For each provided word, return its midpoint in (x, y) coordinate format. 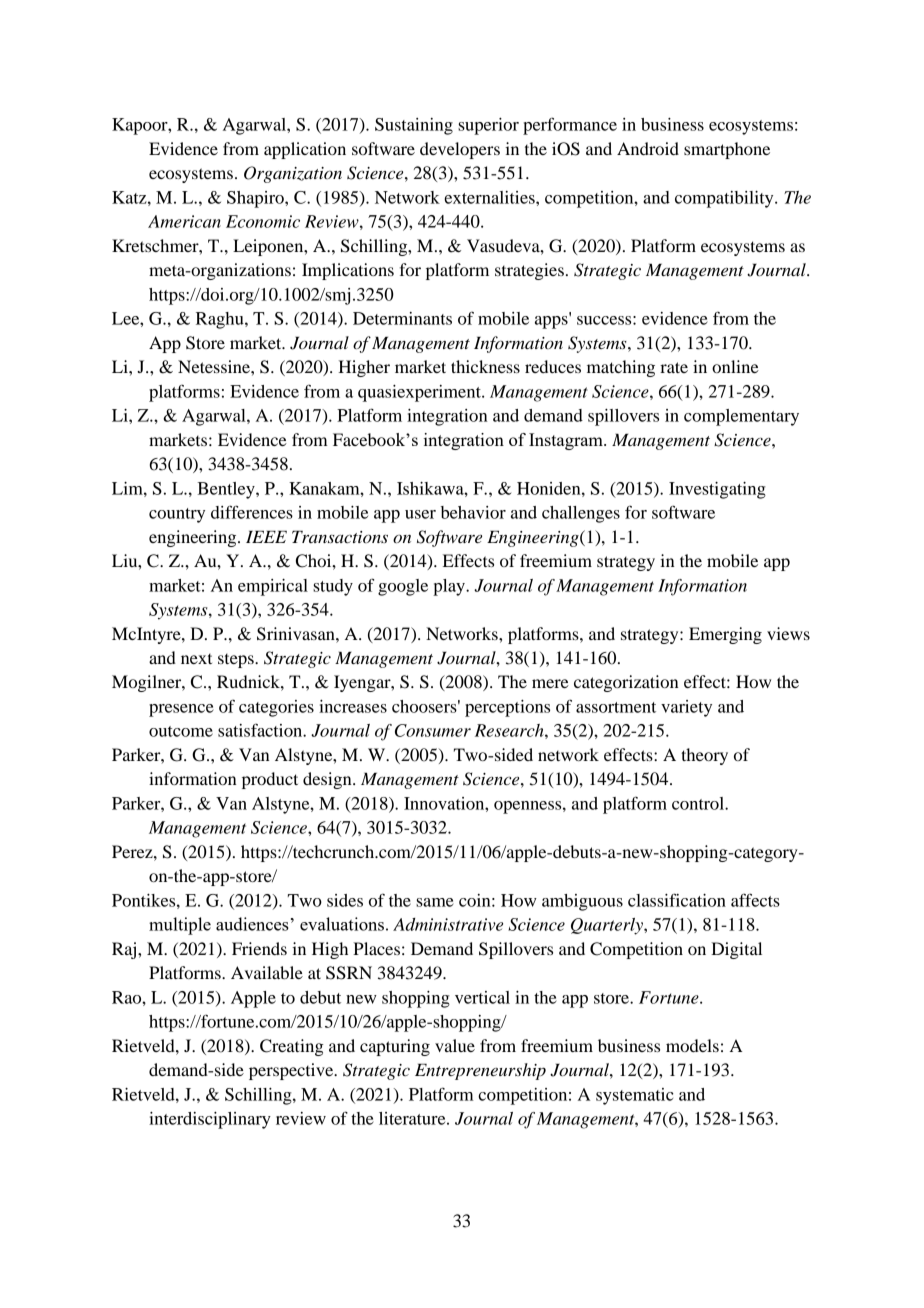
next (196, 659)
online (735, 366)
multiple (180, 926)
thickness (485, 366)
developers (460, 150)
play (450, 587)
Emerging (725, 635)
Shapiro (256, 199)
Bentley (227, 490)
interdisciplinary (210, 1120)
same (435, 902)
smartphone (727, 150)
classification (677, 900)
